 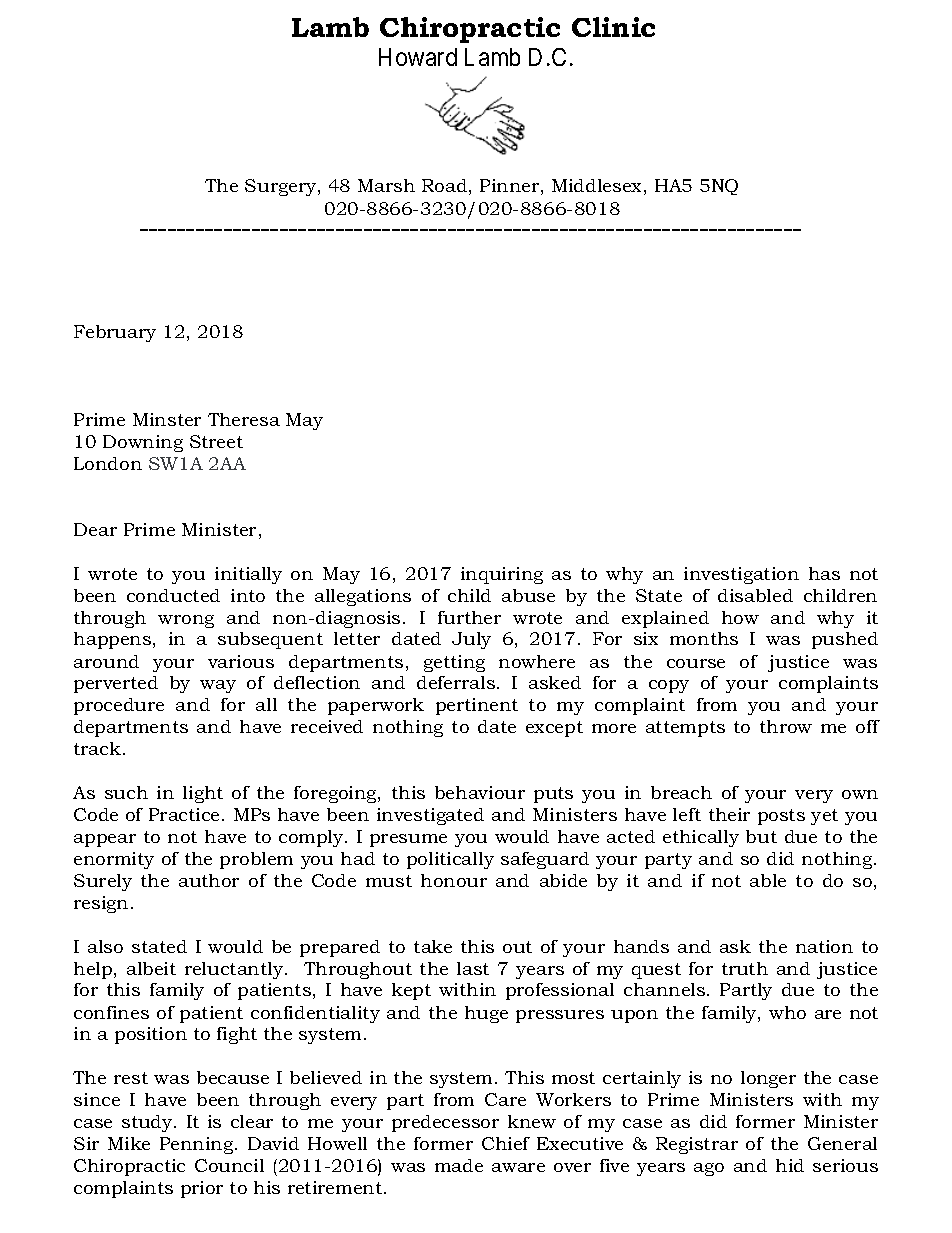 What do you see at coordinates (143, 443) in the screenshot?
I see `Downing` at bounding box center [143, 443].
